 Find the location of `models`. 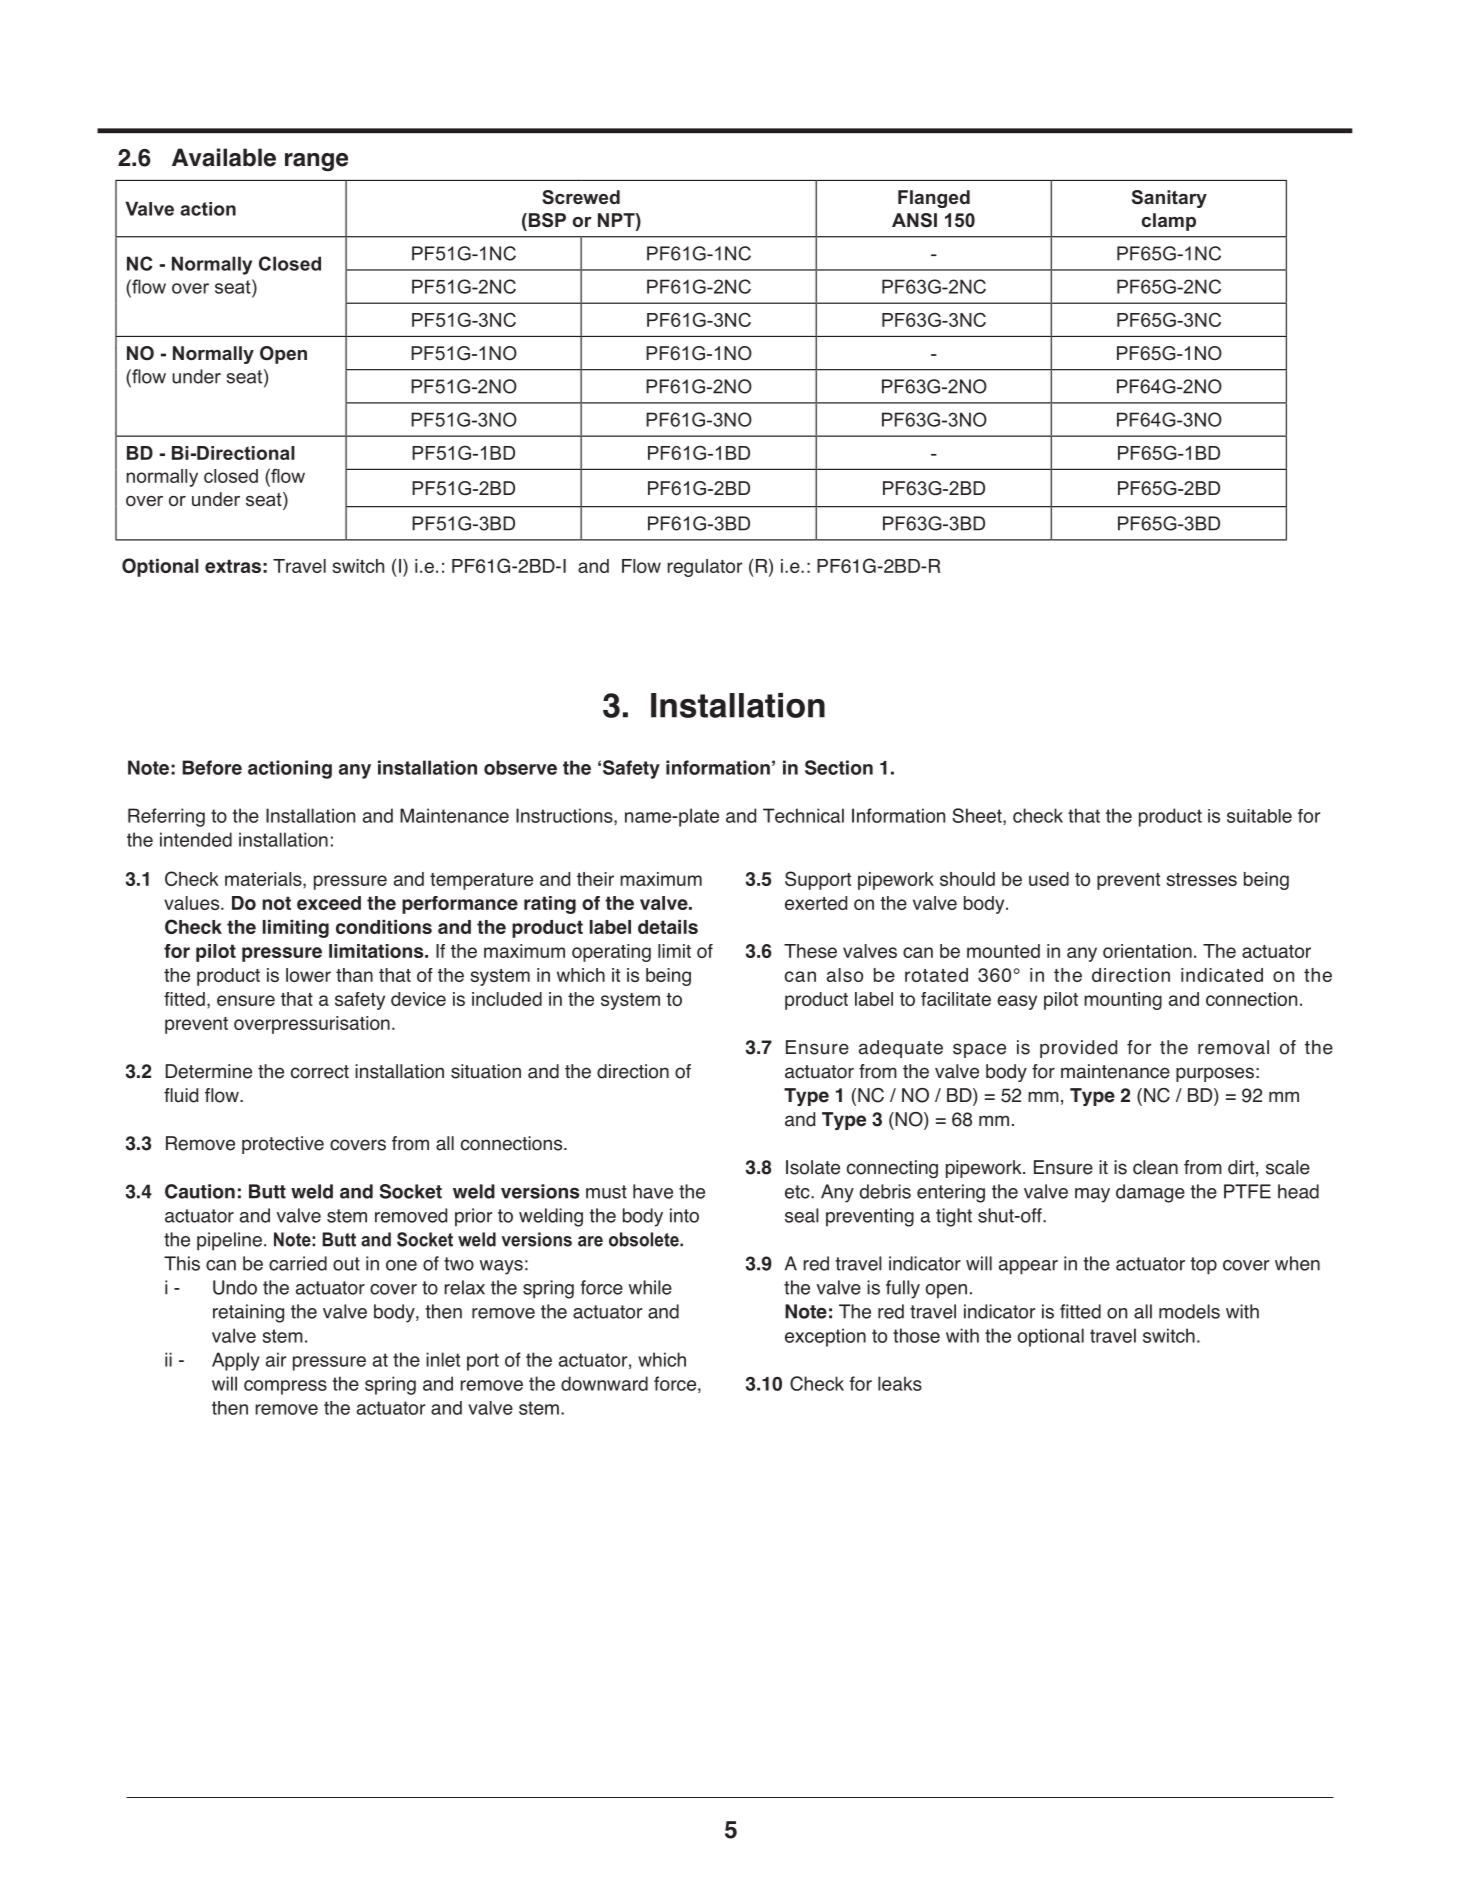

models is located at coordinates (1189, 1311).
